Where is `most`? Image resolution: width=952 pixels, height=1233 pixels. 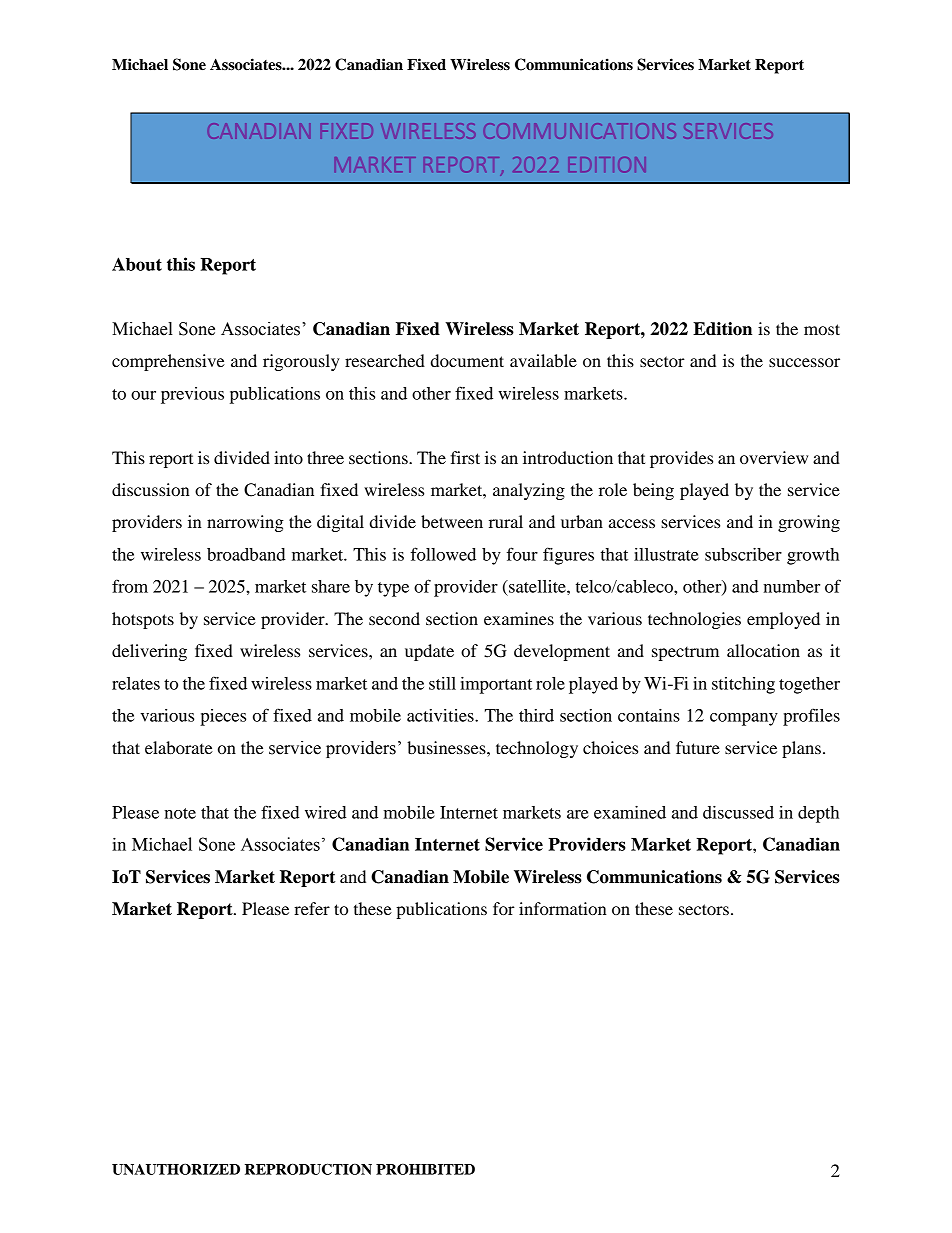
most is located at coordinates (822, 329).
